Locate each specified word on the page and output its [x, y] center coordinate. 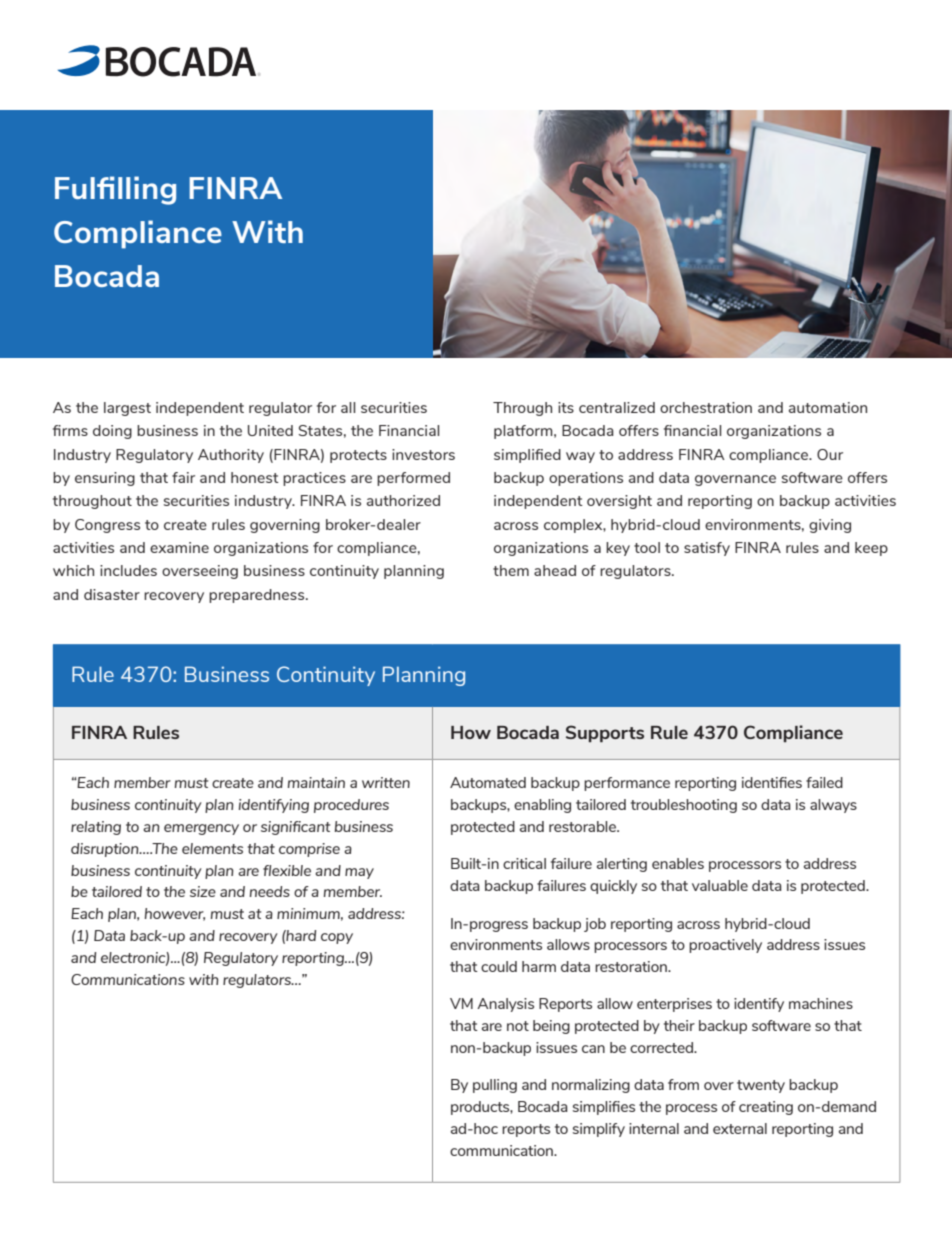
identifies [772, 782]
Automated [488, 782]
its [566, 407]
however [175, 914]
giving [830, 526]
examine [179, 547]
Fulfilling [115, 190]
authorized [403, 500]
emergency [201, 829]
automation [828, 407]
